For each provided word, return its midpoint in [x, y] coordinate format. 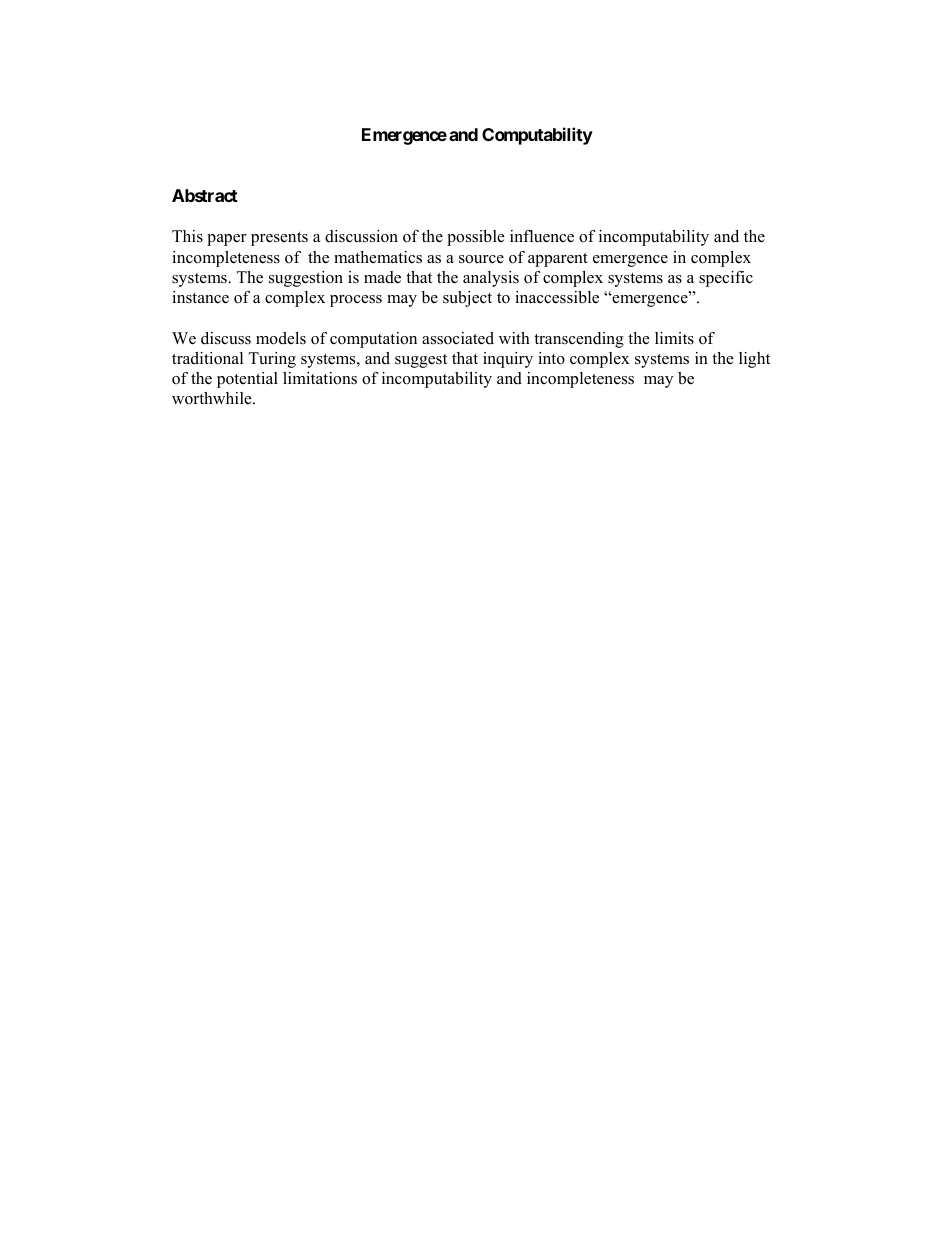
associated [458, 338]
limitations [320, 378]
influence [542, 236]
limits [674, 338]
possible [476, 238]
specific [726, 279]
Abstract [205, 195]
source [481, 259]
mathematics [378, 257]
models [281, 338]
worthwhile [213, 398]
